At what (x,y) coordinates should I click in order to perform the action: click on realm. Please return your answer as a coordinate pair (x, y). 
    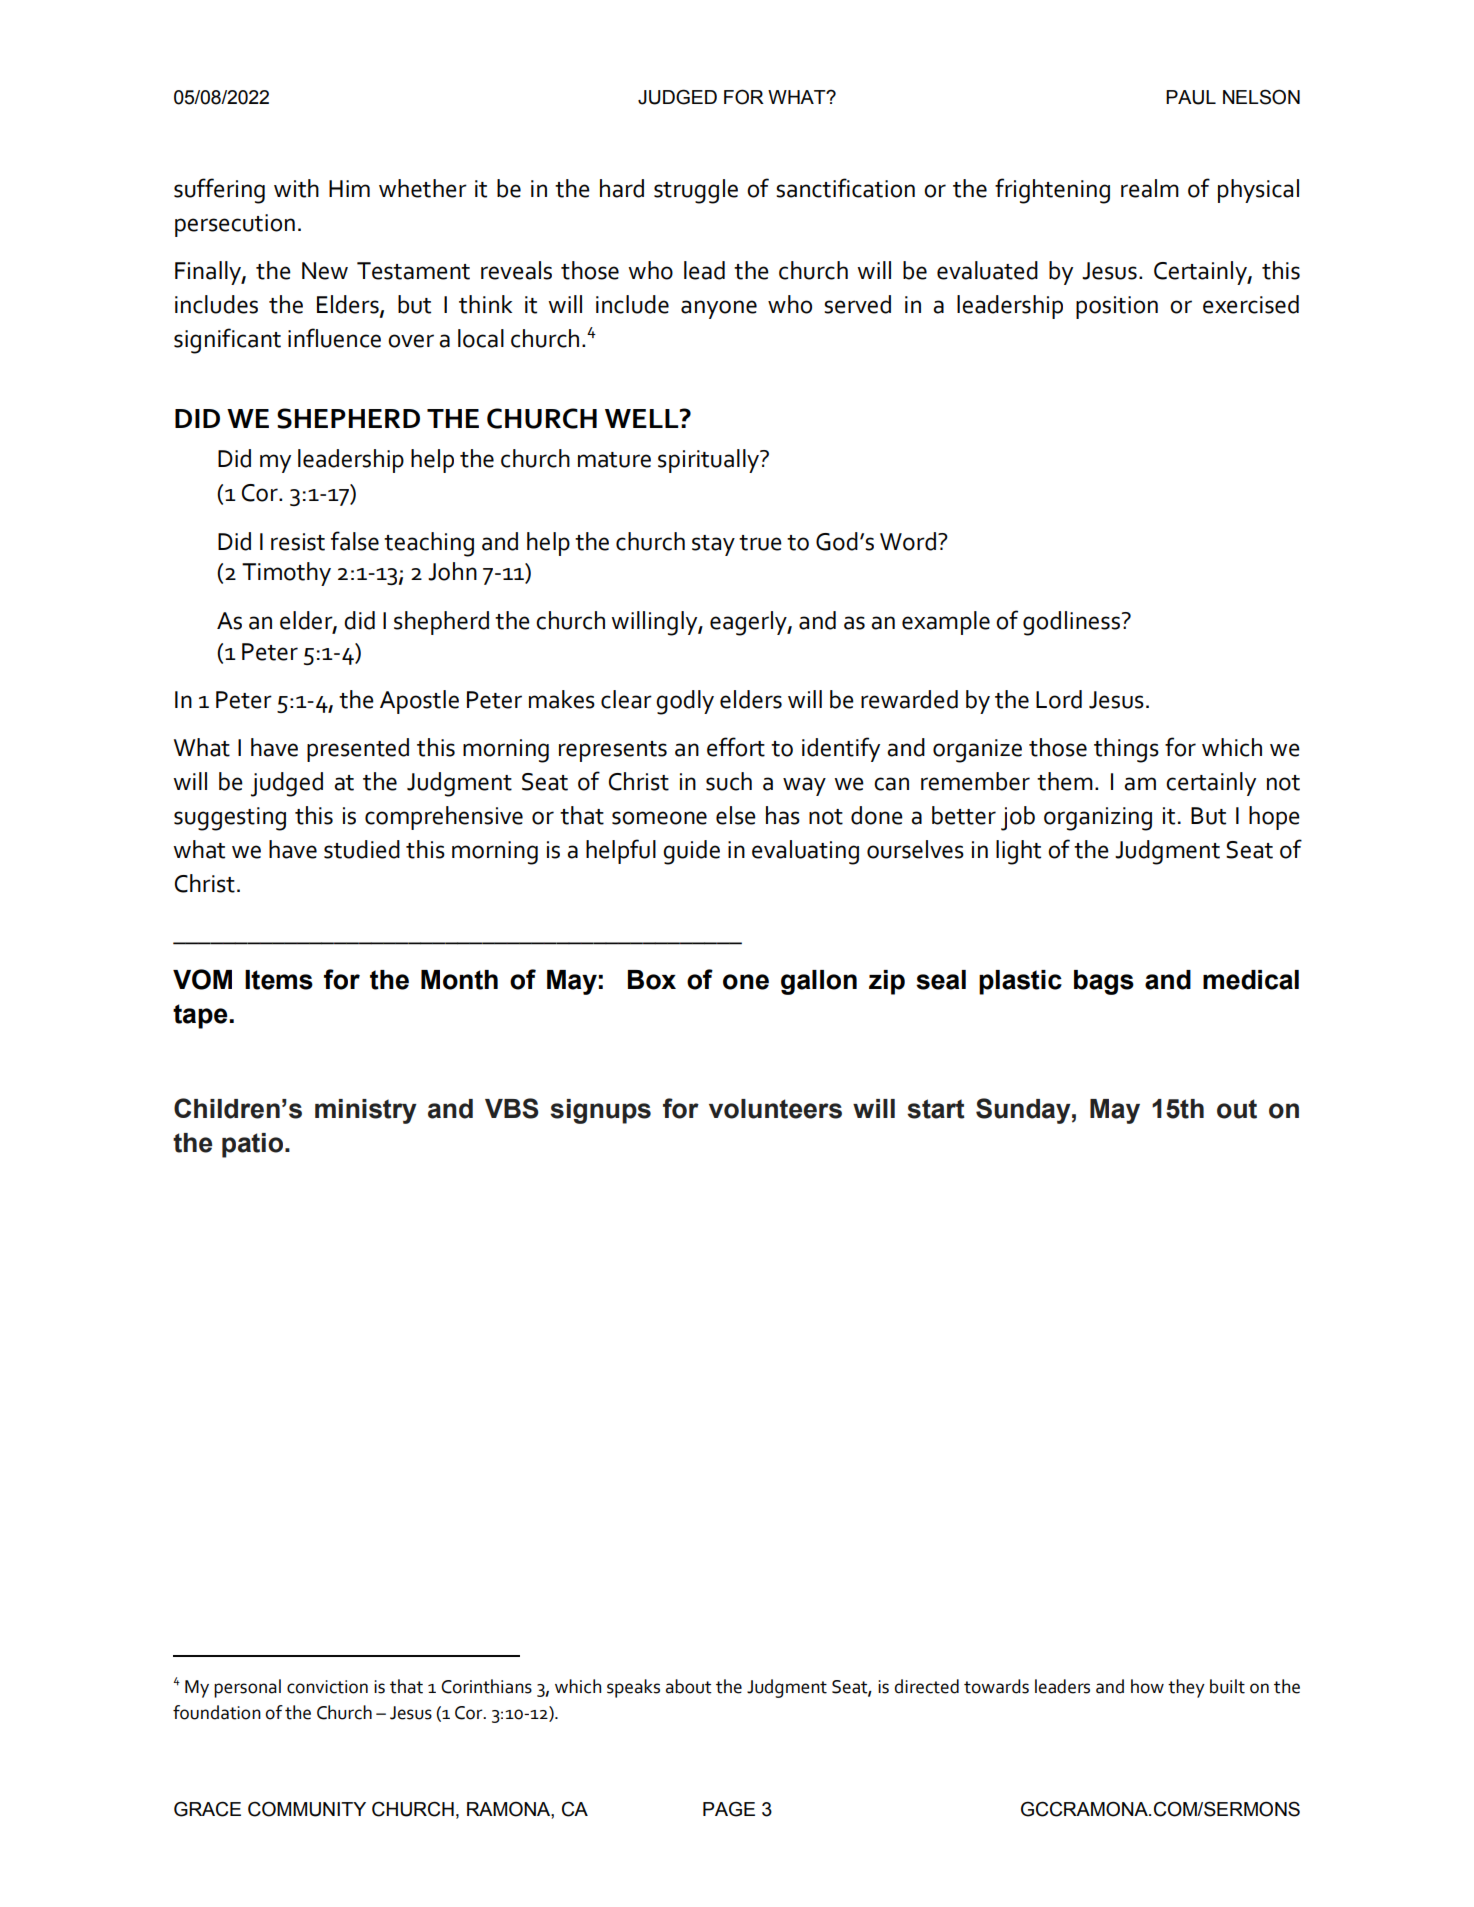
    Looking at the image, I should click on (1150, 188).
